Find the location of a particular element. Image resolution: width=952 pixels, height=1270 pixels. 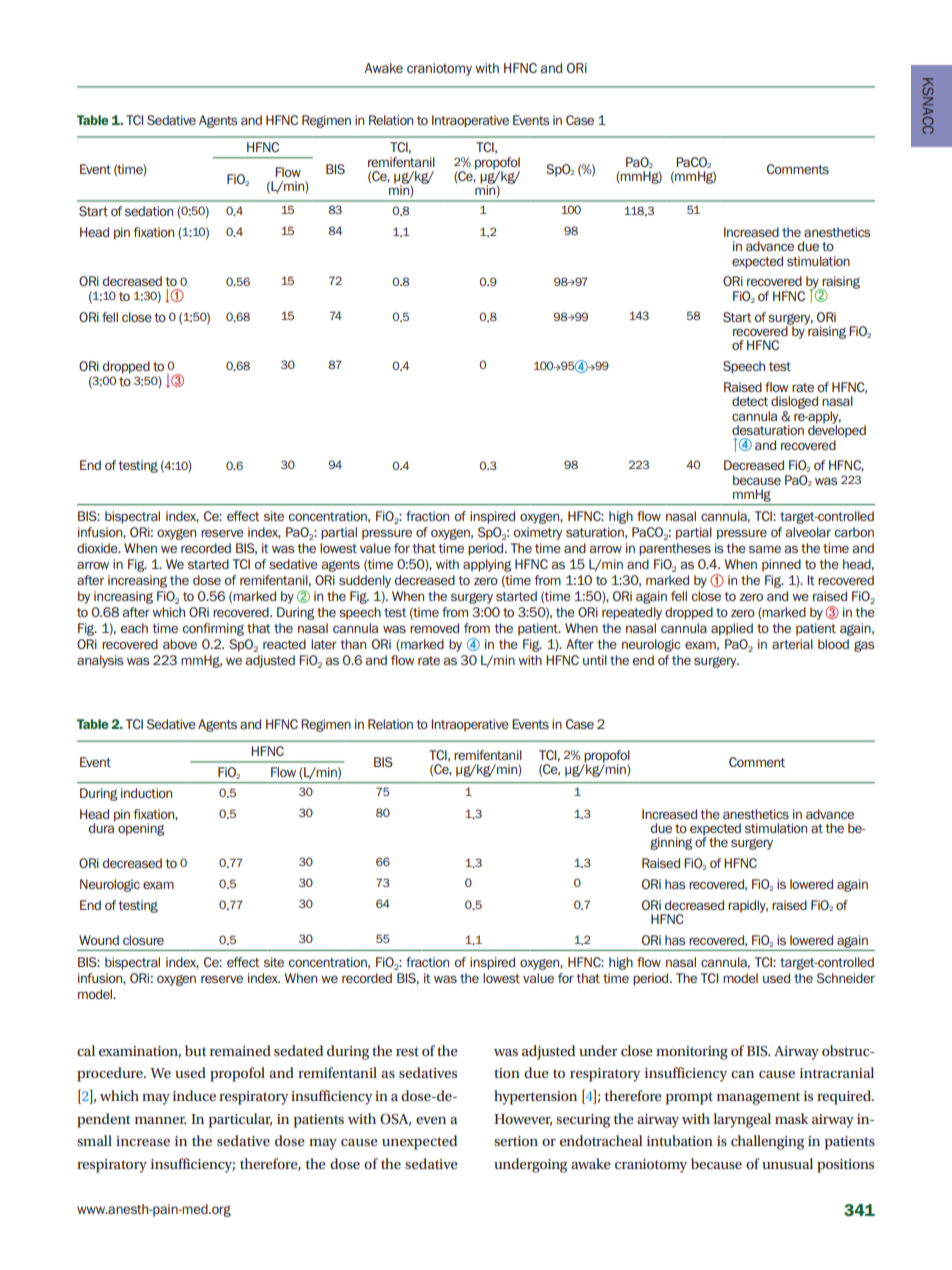

challenging is located at coordinates (767, 1142).
